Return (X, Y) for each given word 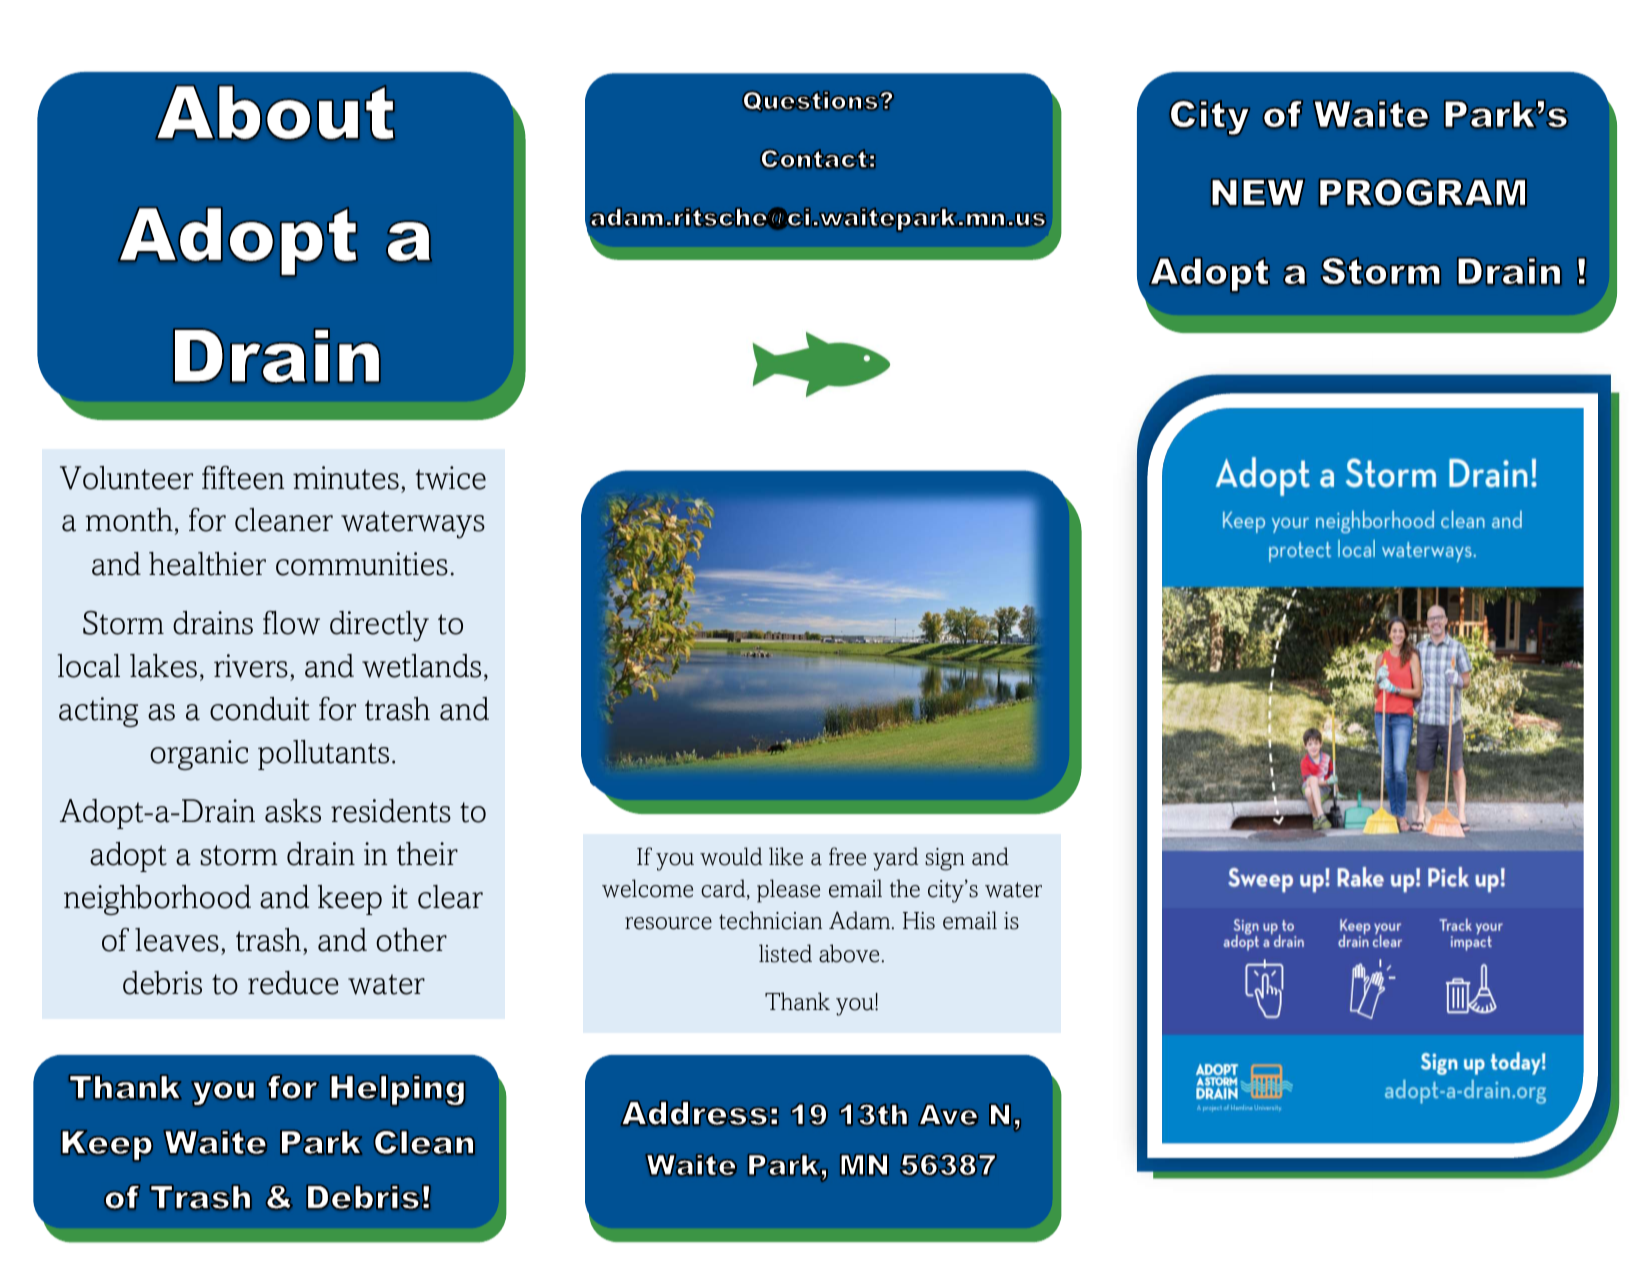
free (847, 856)
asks (293, 811)
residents (391, 811)
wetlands (421, 666)
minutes (346, 478)
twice (451, 478)
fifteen (243, 478)
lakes (163, 666)
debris (162, 983)
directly (379, 626)
